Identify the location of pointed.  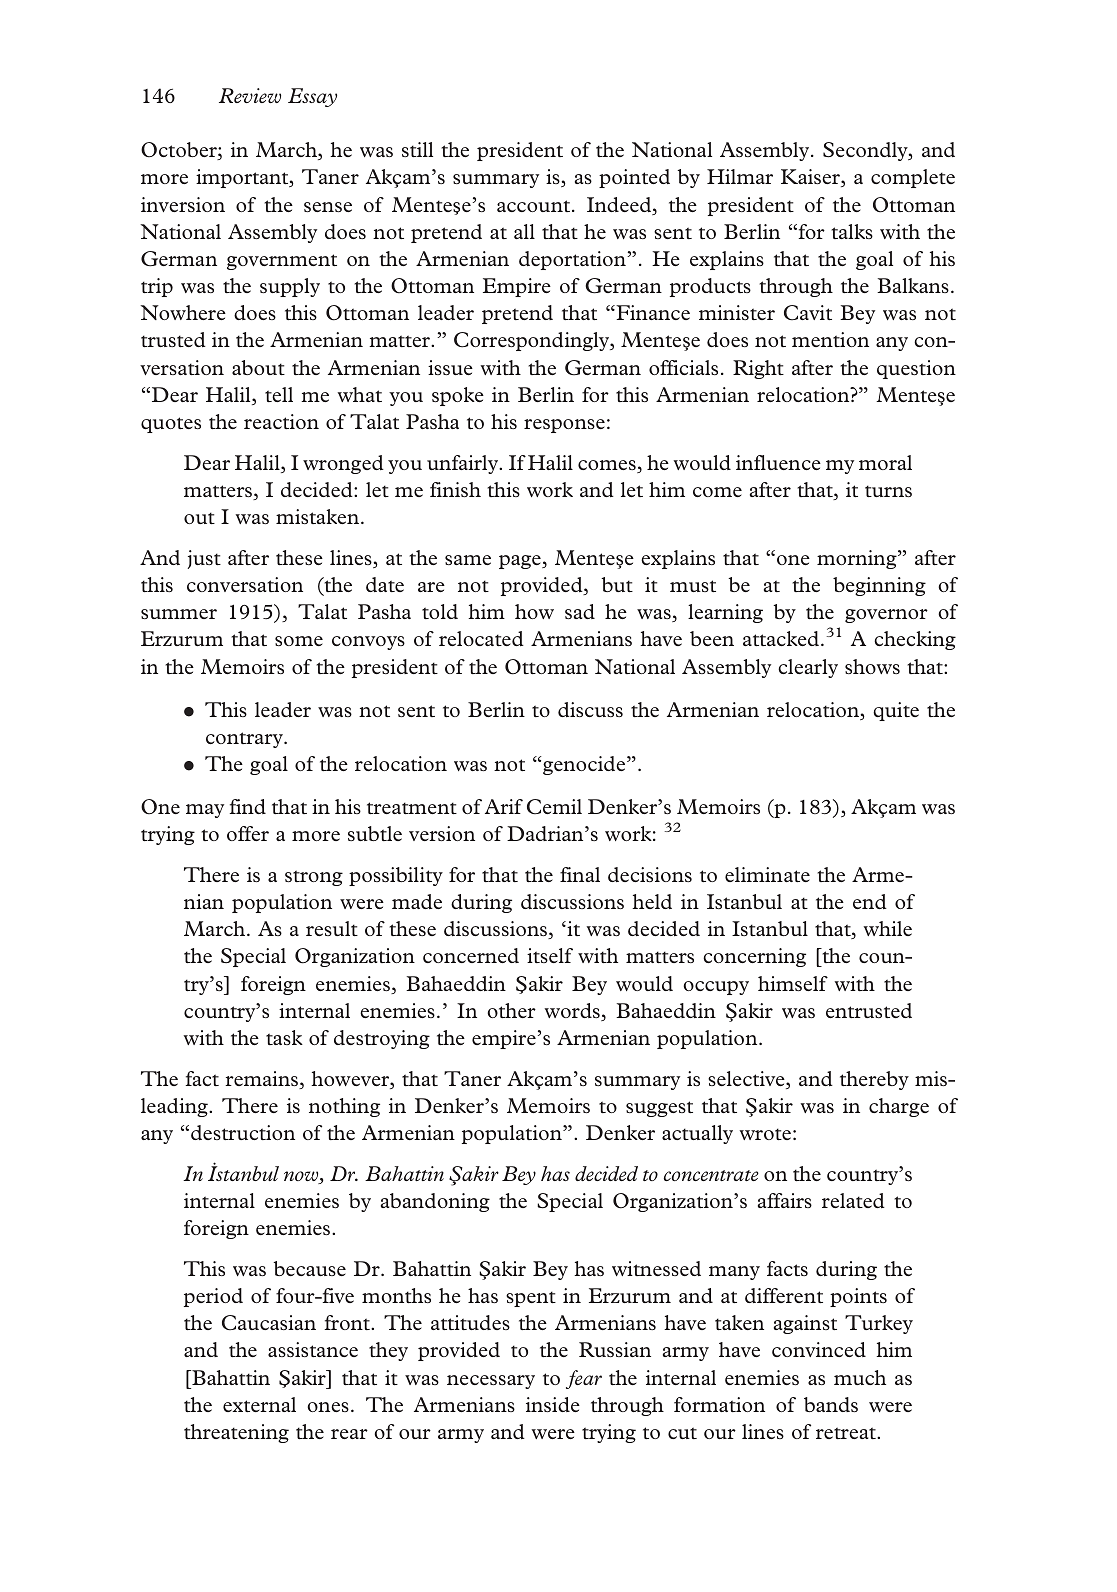
(634, 178).
